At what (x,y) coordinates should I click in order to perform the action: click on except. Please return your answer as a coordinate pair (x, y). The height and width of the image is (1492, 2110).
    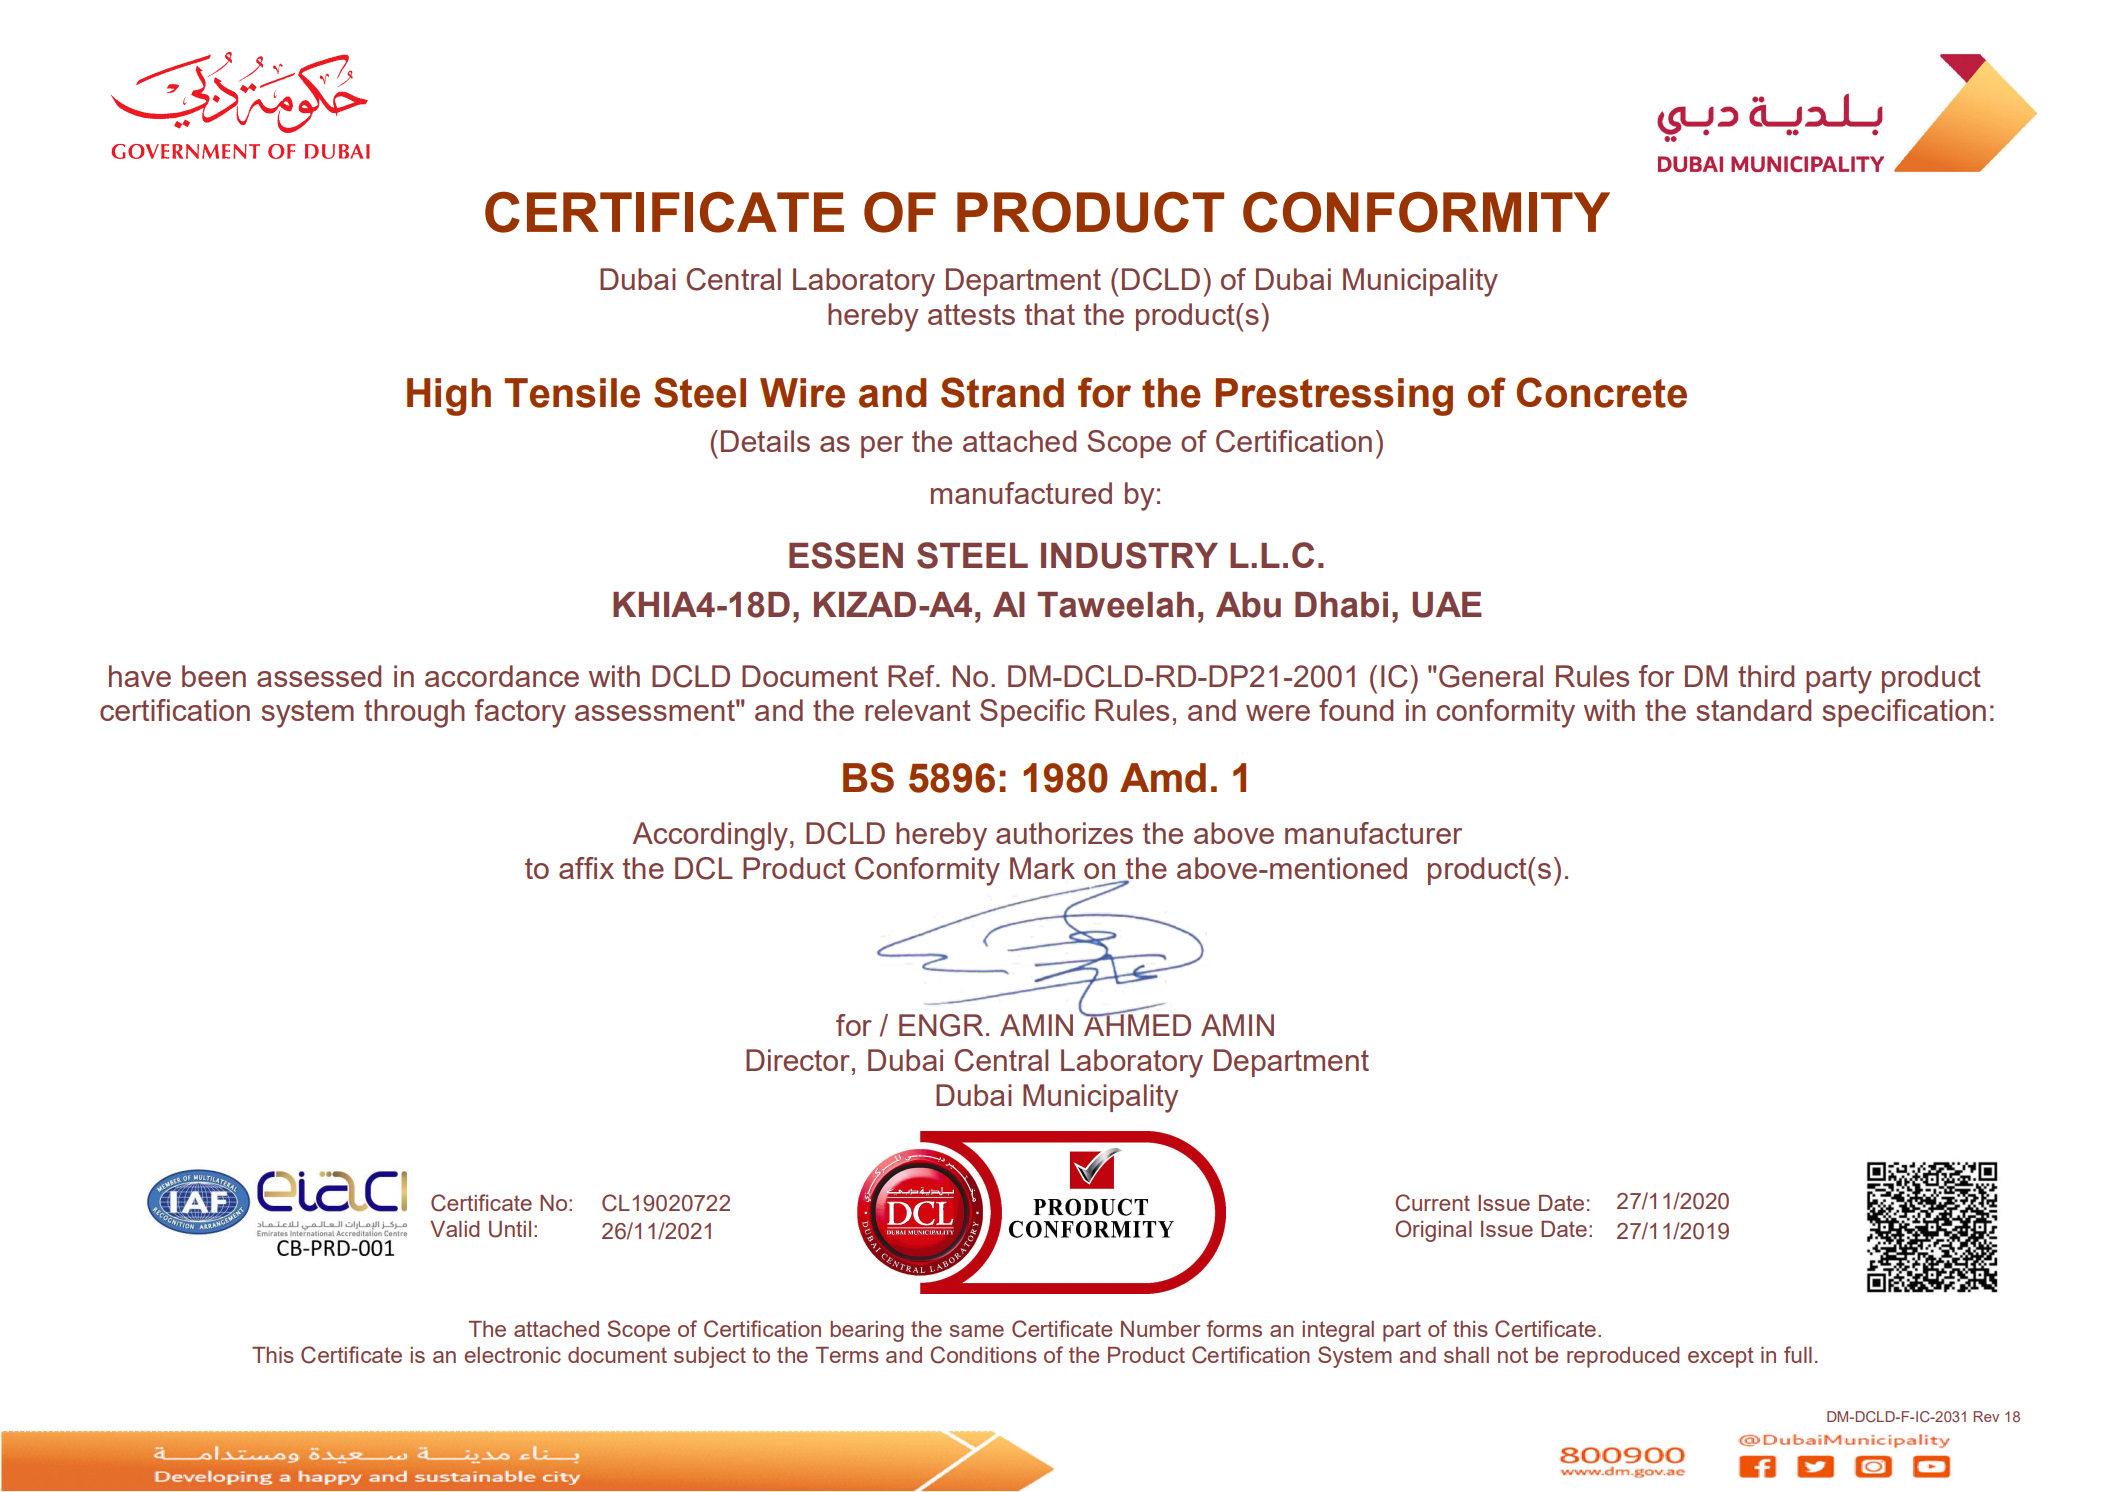
    Looking at the image, I should click on (1721, 1357).
